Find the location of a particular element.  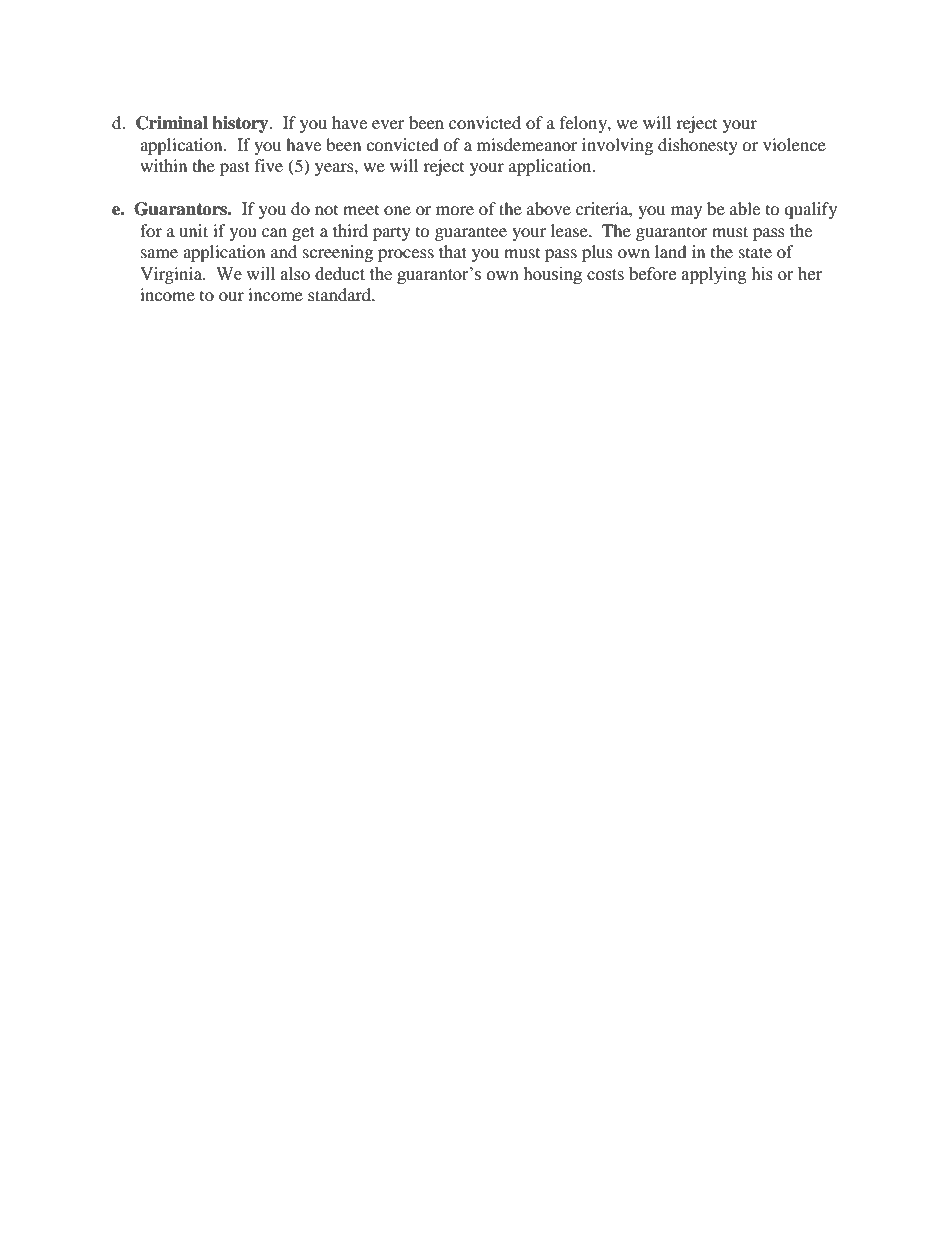

ever is located at coordinates (388, 124).
